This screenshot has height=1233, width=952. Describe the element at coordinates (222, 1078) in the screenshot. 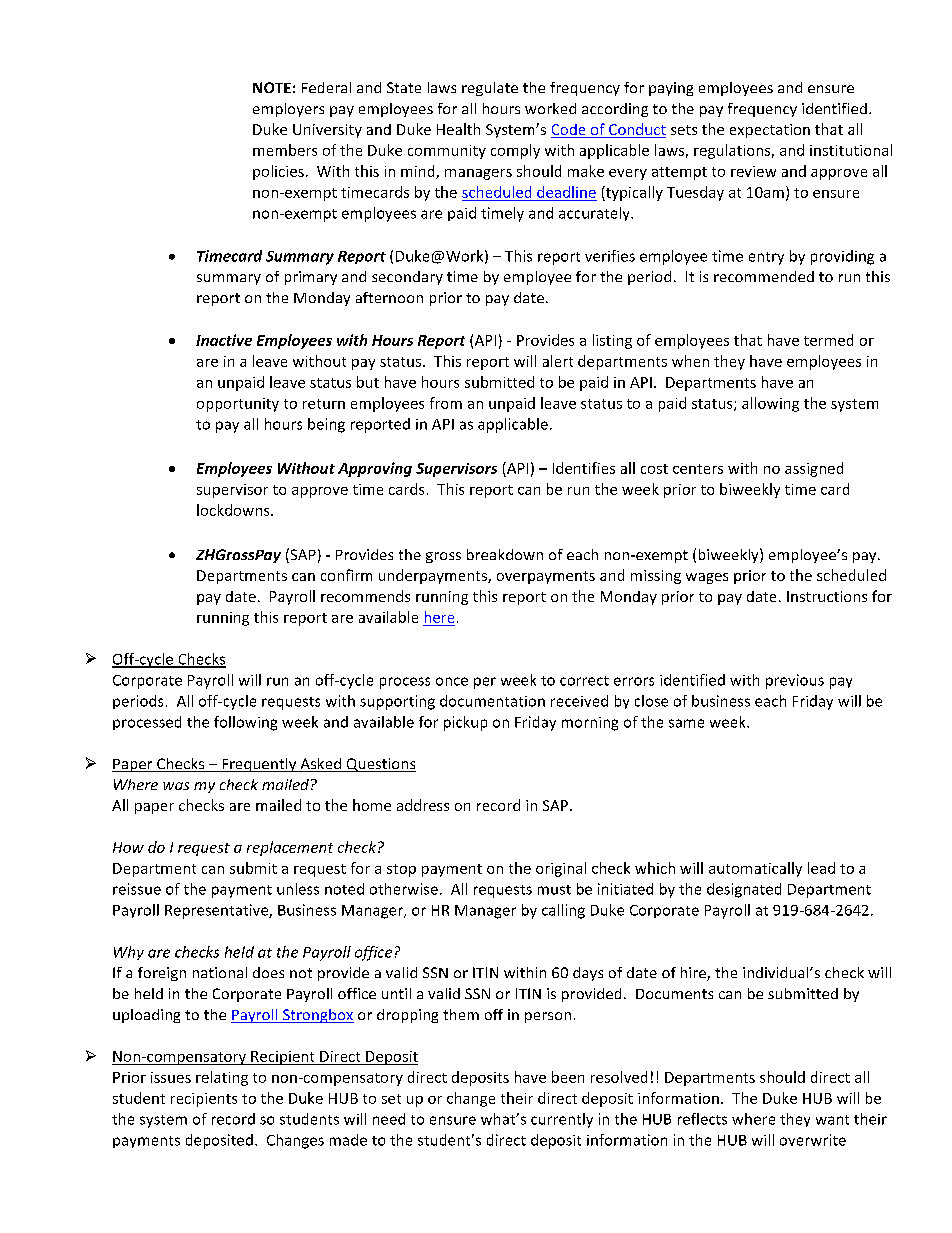

I see `relating` at that location.
